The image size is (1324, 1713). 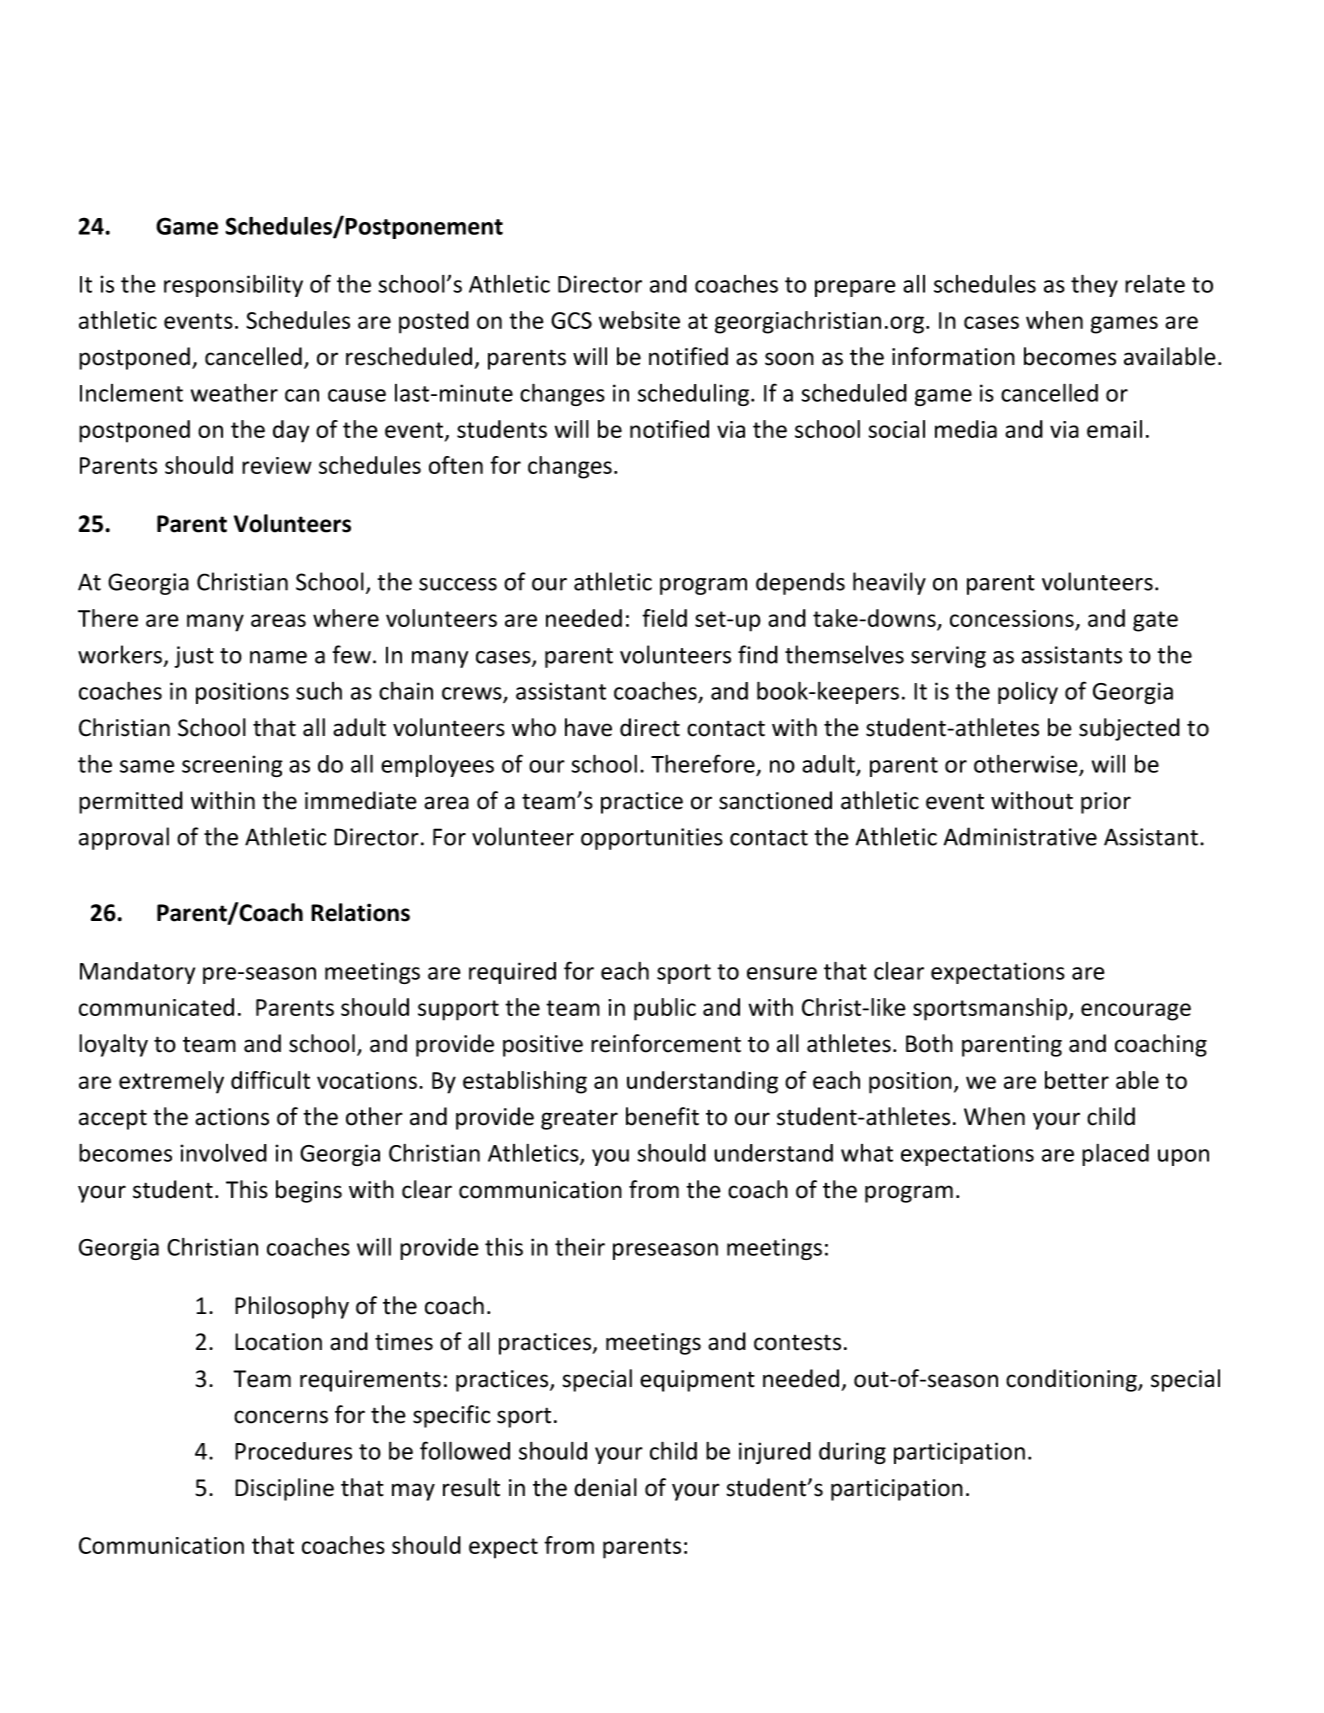 What do you see at coordinates (223, 1153) in the screenshot?
I see `involved` at bounding box center [223, 1153].
